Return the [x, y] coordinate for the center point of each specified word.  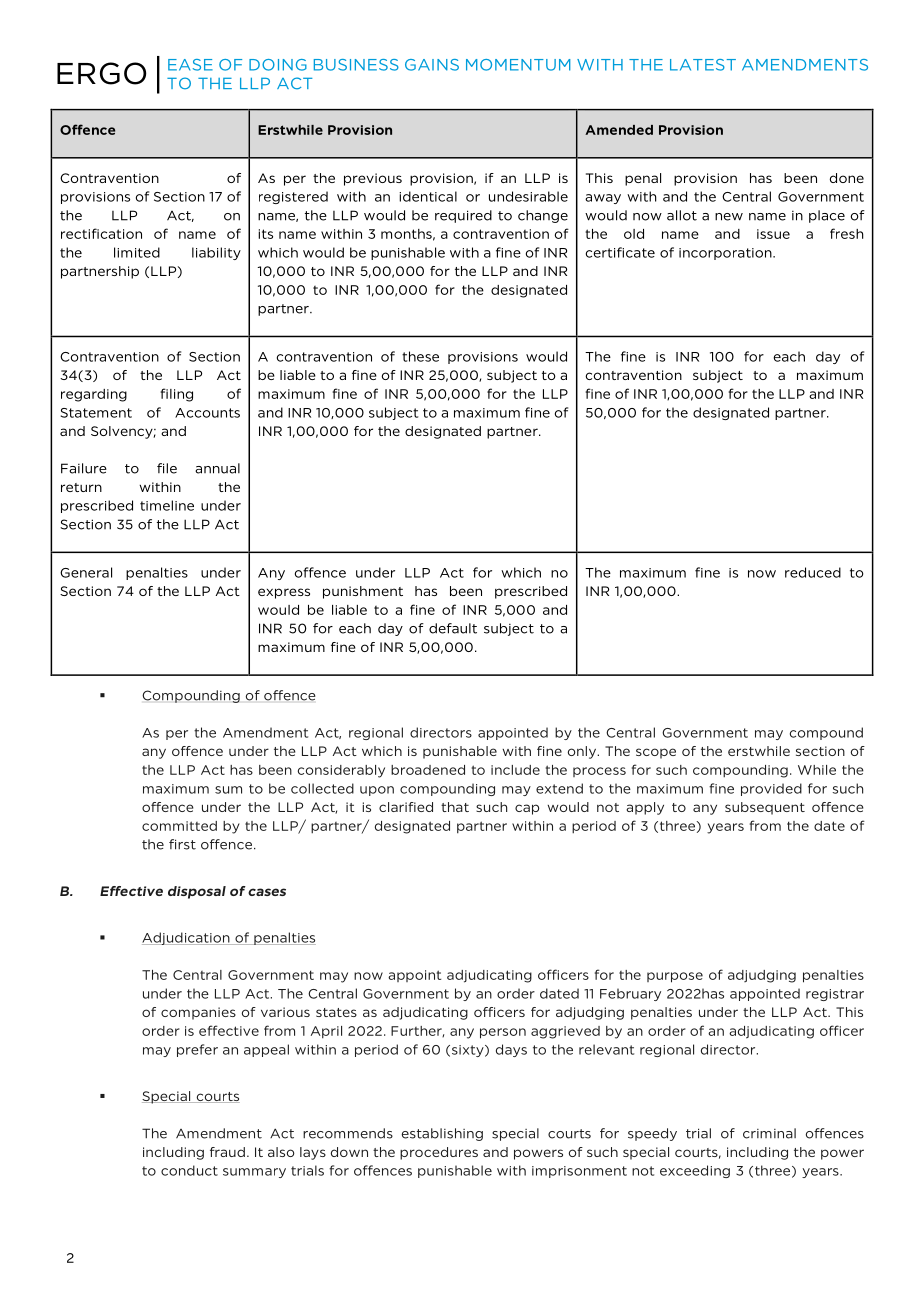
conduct [189, 1170]
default [453, 628]
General [86, 572]
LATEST [703, 65]
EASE [190, 65]
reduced [813, 572]
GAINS [432, 65]
